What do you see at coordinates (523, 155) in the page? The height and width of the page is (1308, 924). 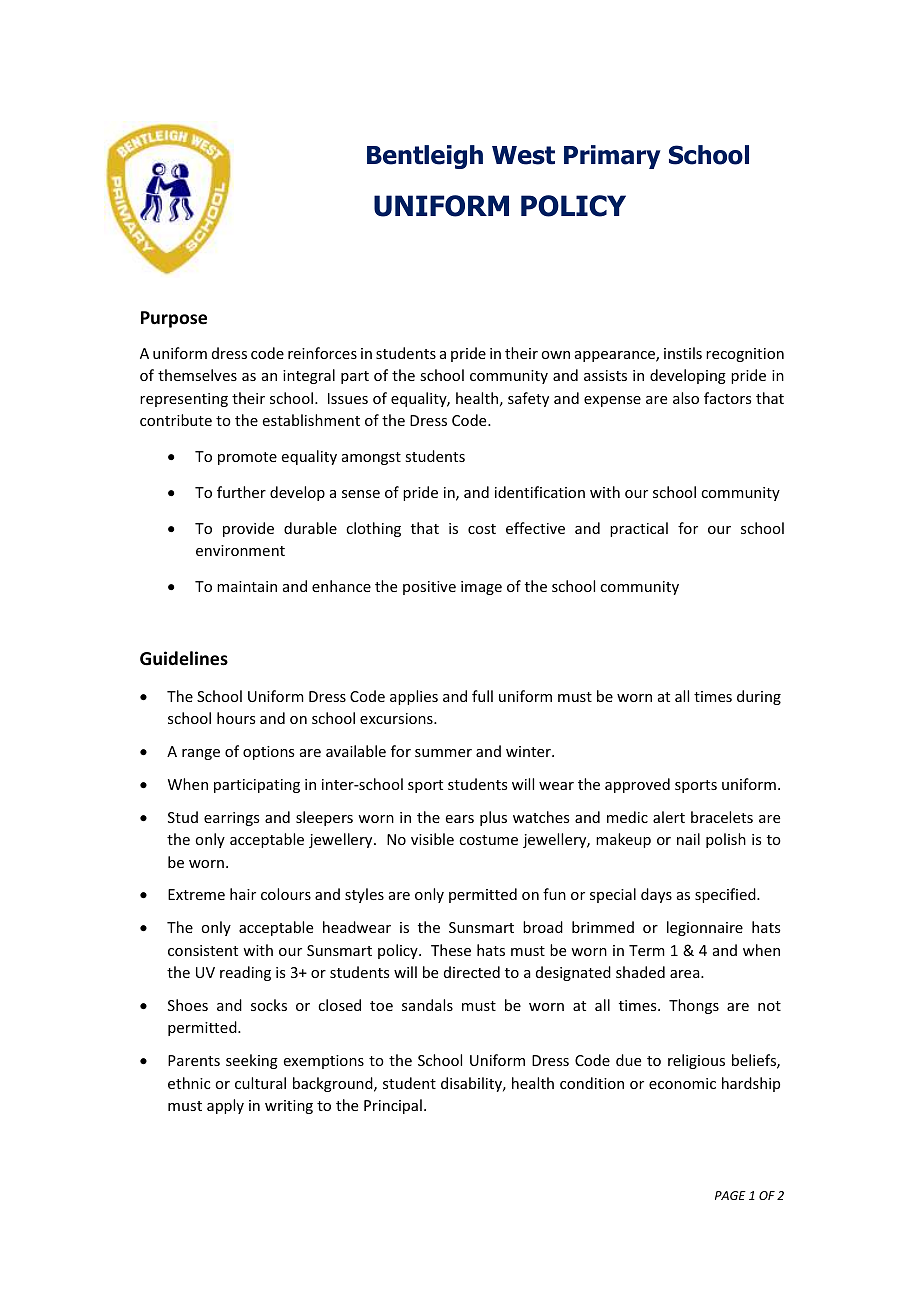 I see `West` at bounding box center [523, 155].
